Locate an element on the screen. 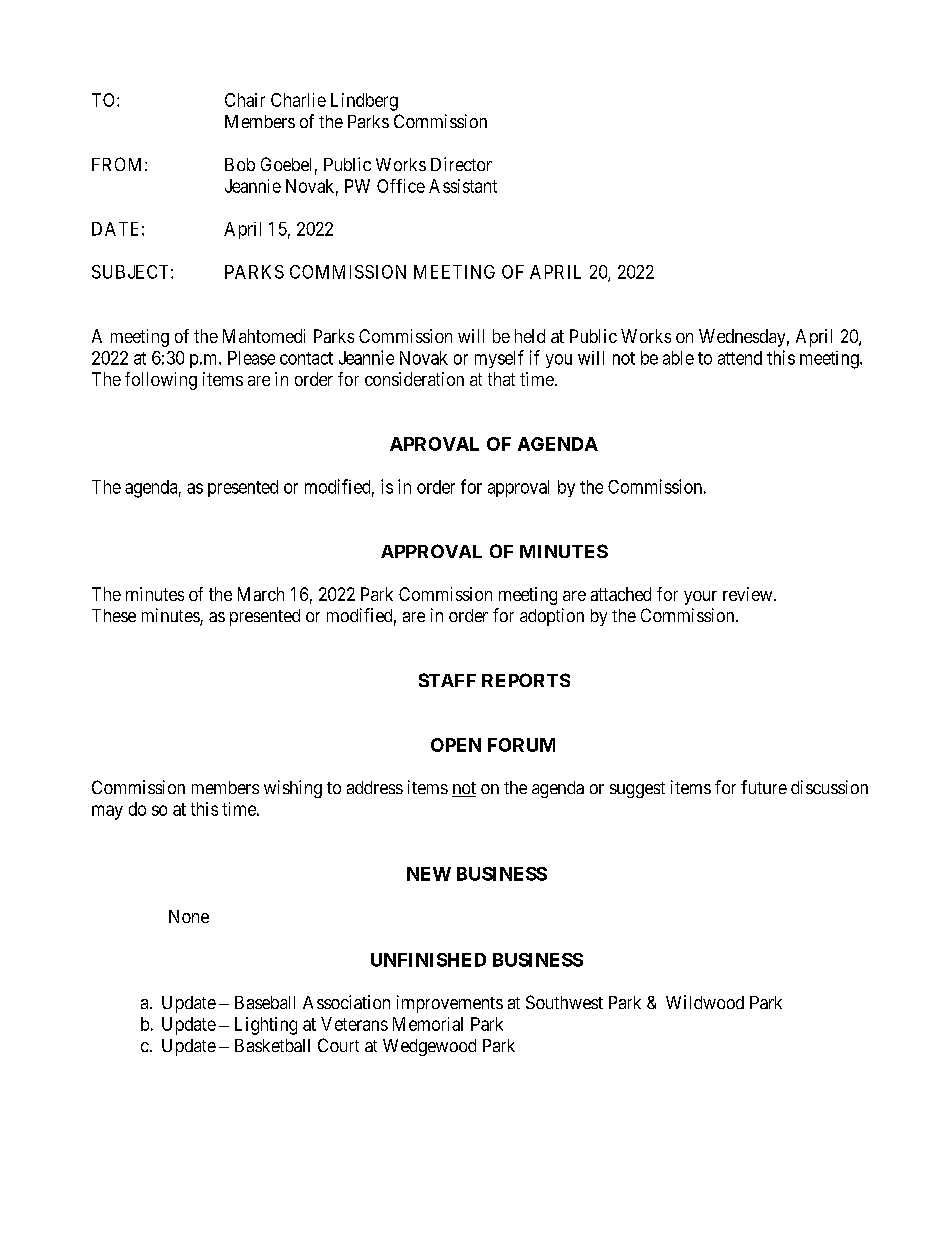 The height and width of the screenshot is (1233, 952). Please is located at coordinates (251, 358).
